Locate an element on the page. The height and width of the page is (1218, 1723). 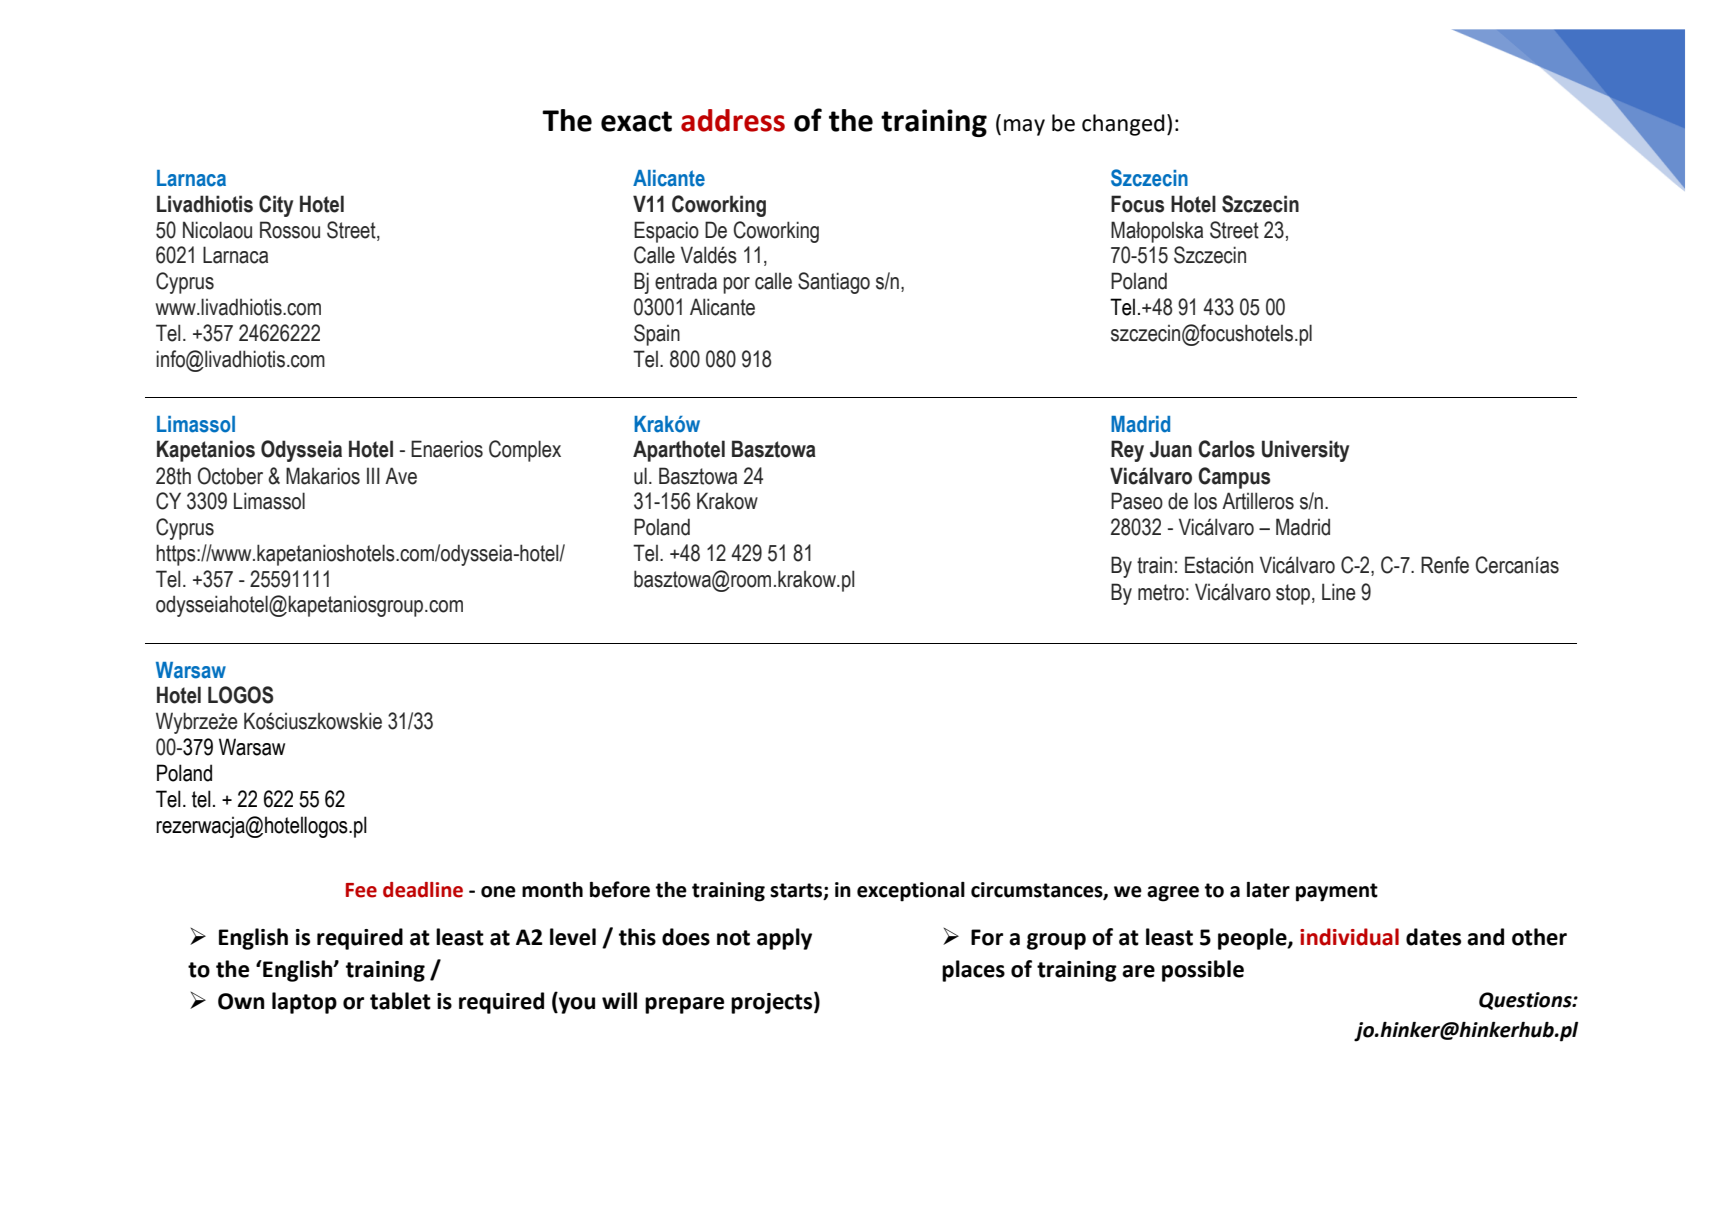
Paseo is located at coordinates (1137, 501).
